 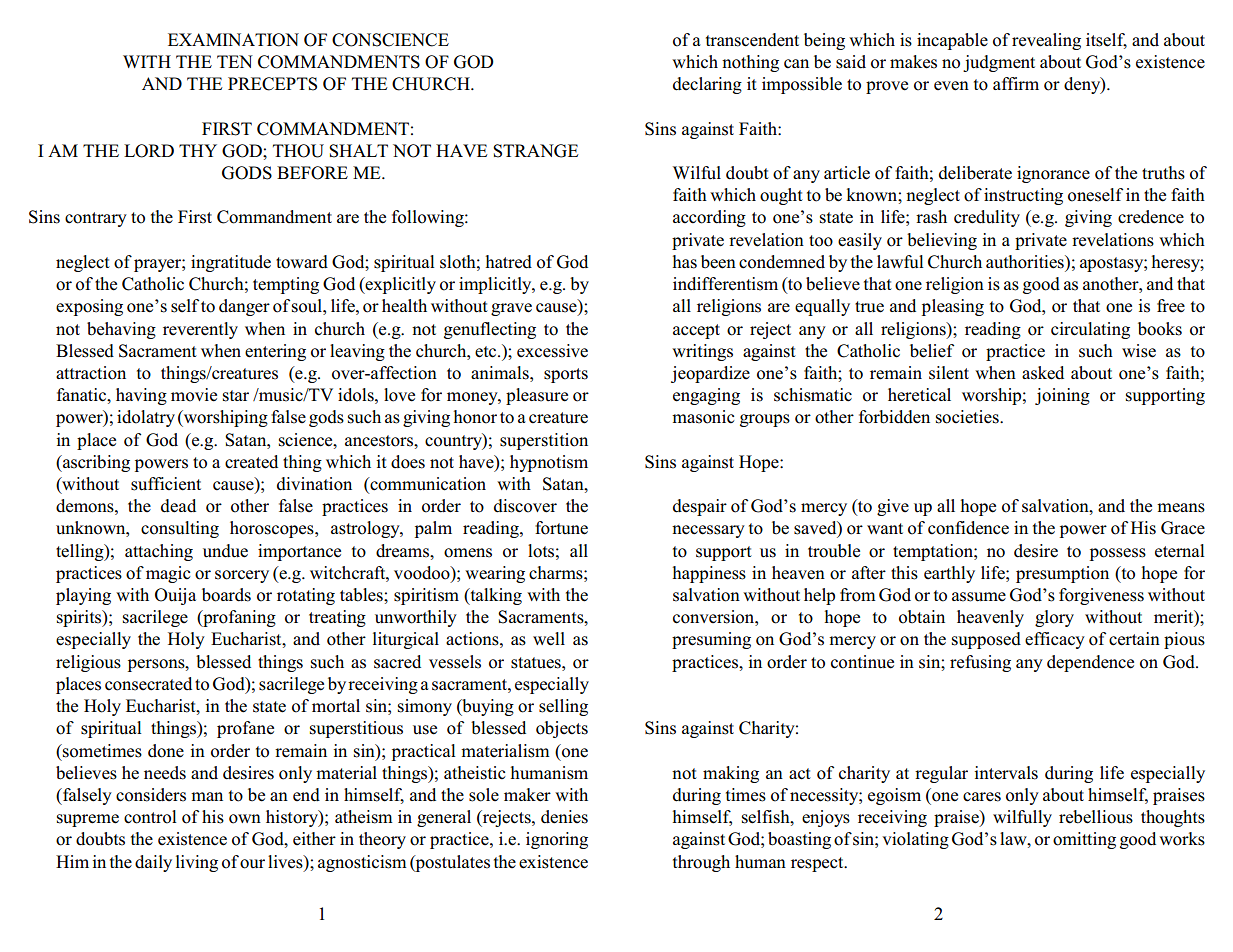 What do you see at coordinates (251, 462) in the screenshot?
I see `created` at bounding box center [251, 462].
